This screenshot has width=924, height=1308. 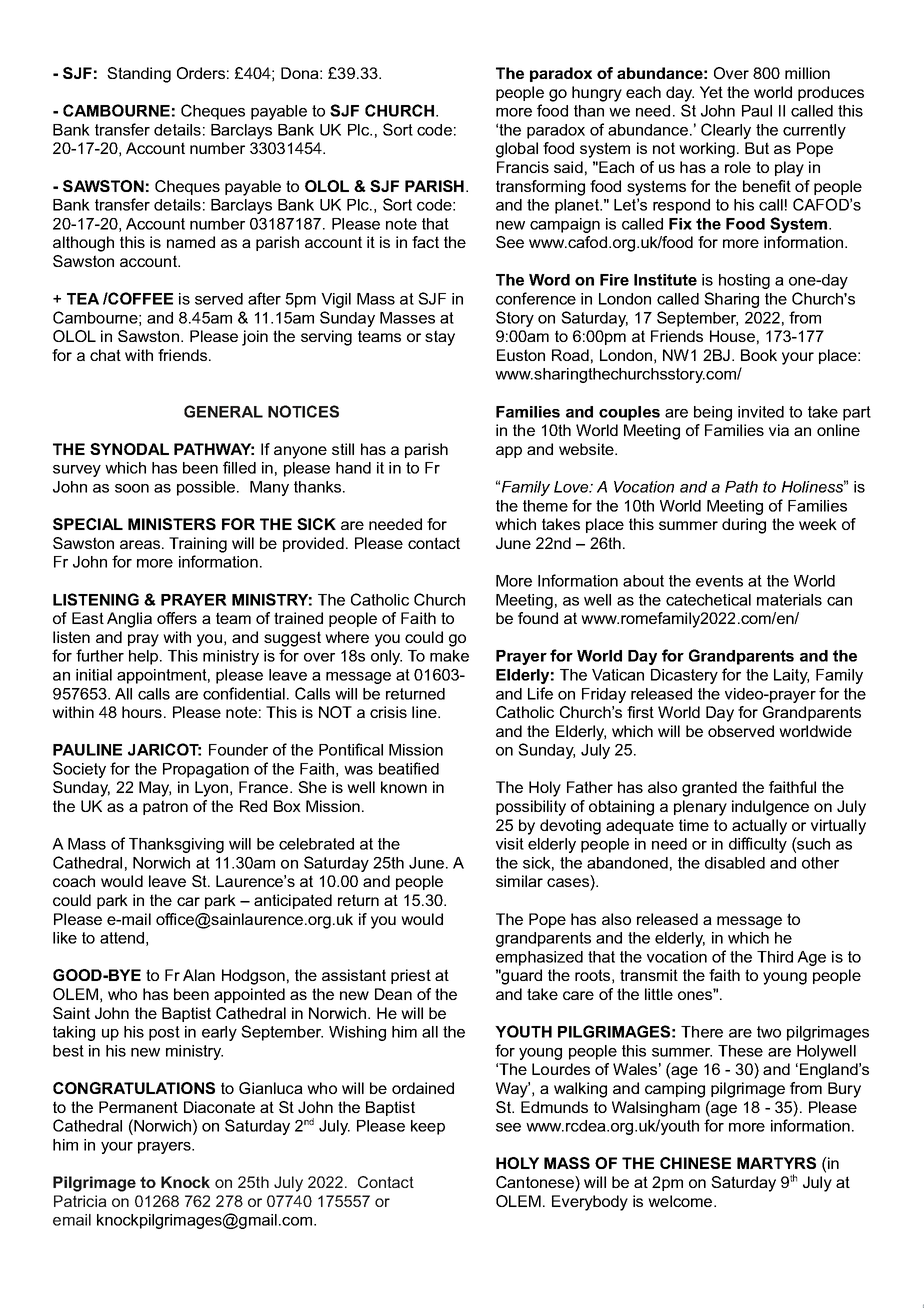 I want to click on granted, so click(x=709, y=789).
